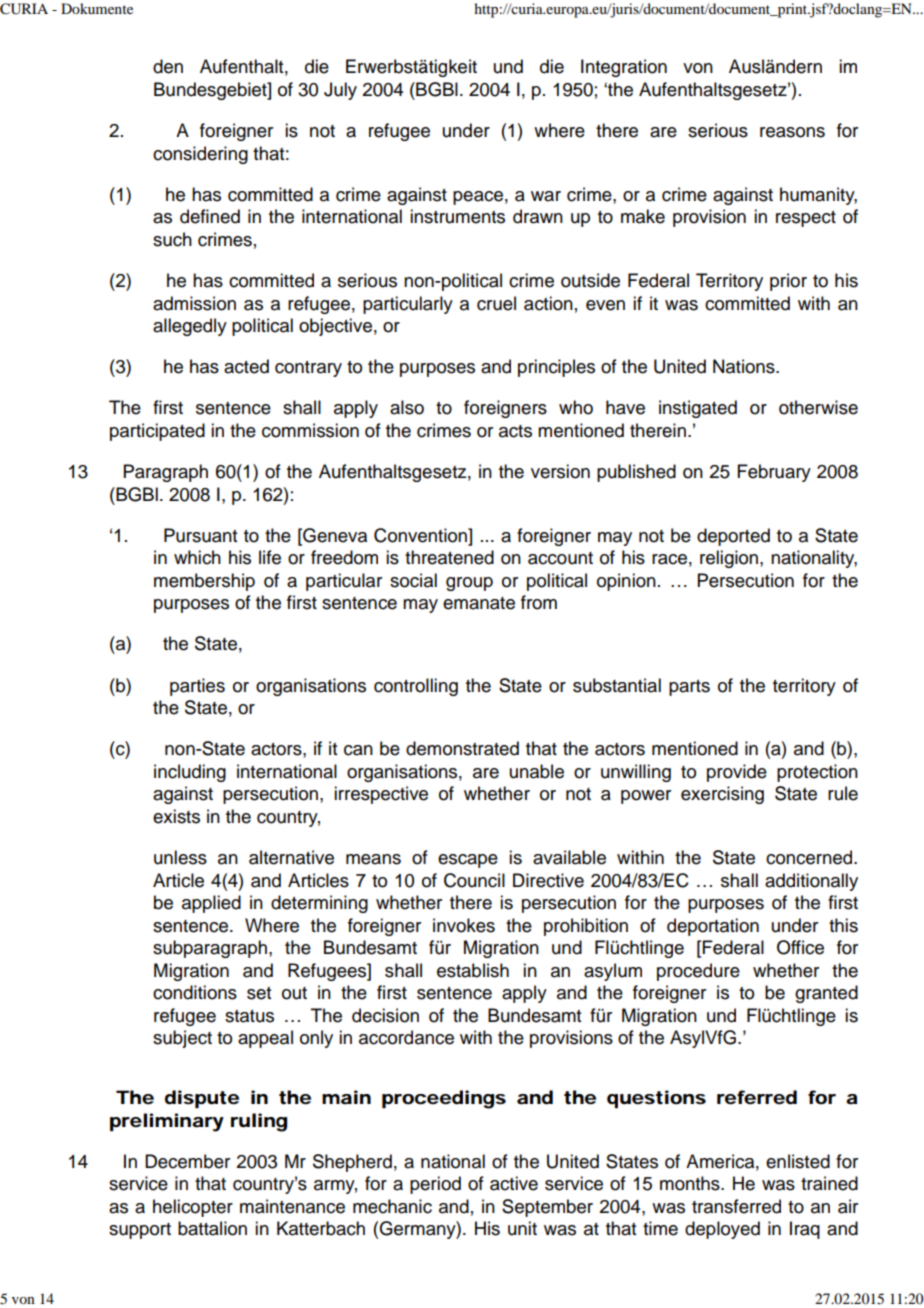 This screenshot has width=924, height=1308. What do you see at coordinates (193, 1208) in the screenshot?
I see `helicopter` at bounding box center [193, 1208].
